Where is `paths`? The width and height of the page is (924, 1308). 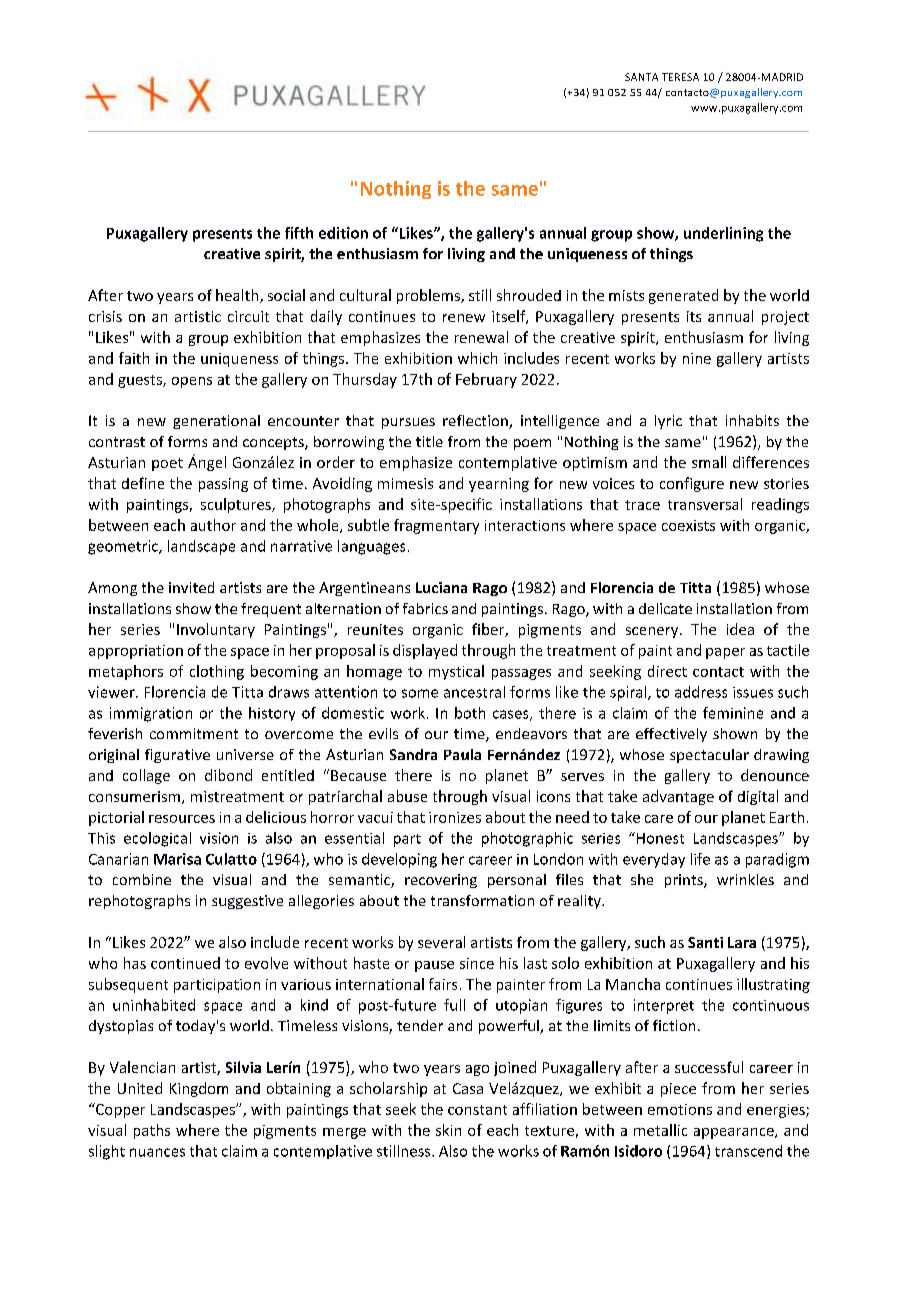 paths is located at coordinates (152, 1131).
